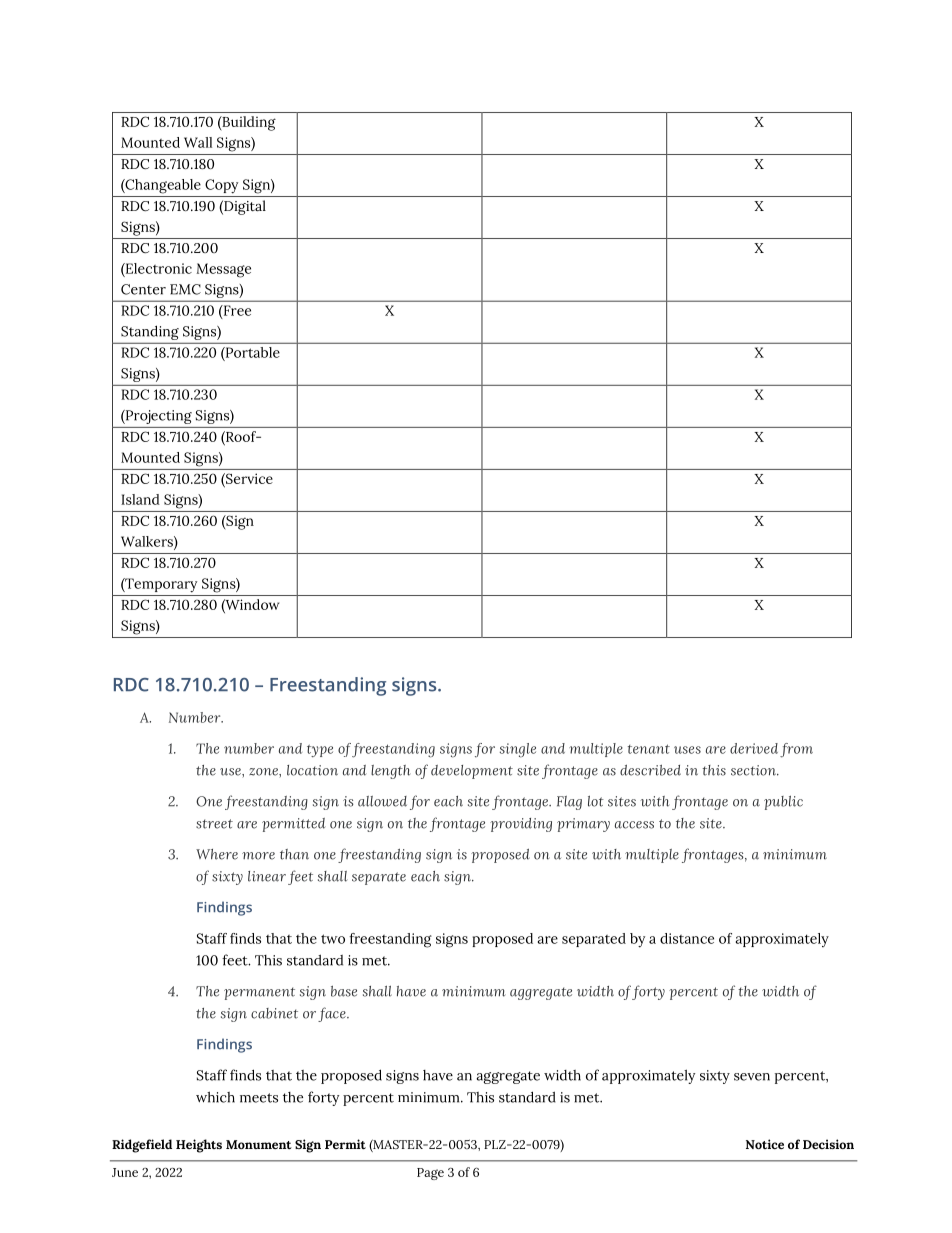 The height and width of the page is (1233, 952). Describe the element at coordinates (430, 1174) in the page. I see `Page` at that location.
